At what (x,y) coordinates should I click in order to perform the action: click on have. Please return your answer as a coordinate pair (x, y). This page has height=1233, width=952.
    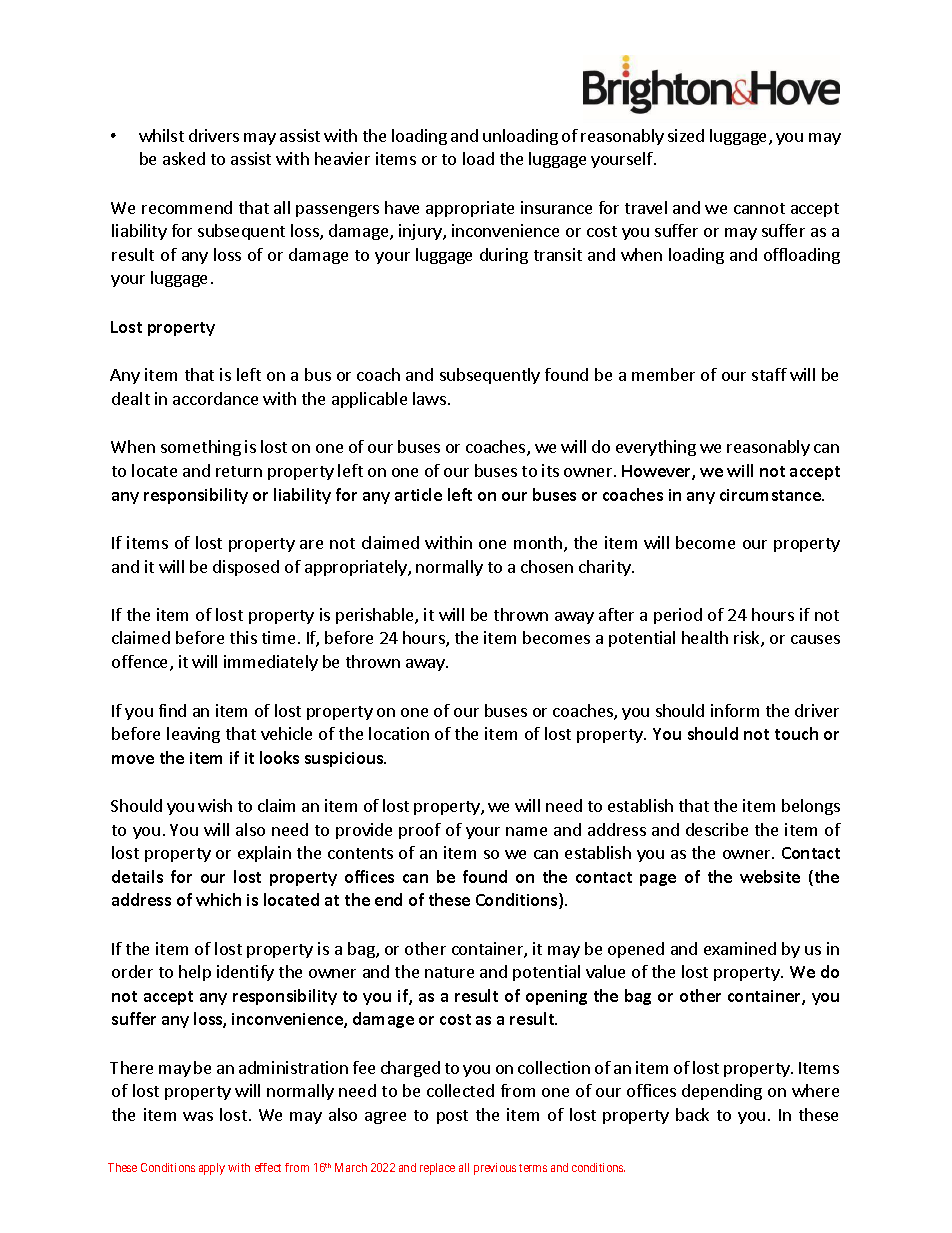
    Looking at the image, I should click on (402, 207).
